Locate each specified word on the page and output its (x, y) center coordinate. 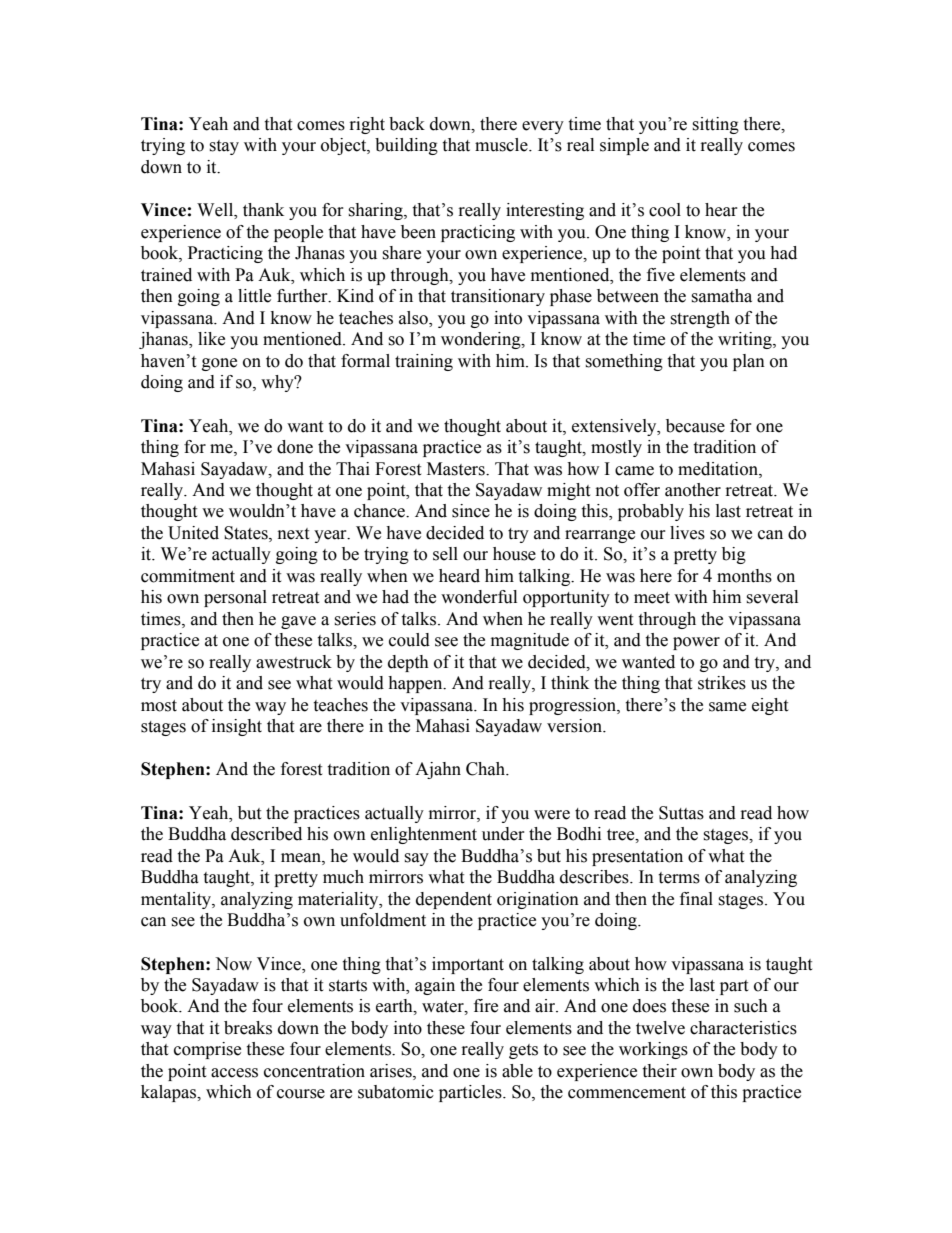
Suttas (681, 813)
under (503, 834)
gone (219, 364)
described (266, 834)
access (234, 1073)
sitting (715, 125)
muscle (502, 145)
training (424, 362)
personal (235, 598)
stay (224, 147)
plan (749, 362)
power (696, 643)
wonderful (479, 597)
